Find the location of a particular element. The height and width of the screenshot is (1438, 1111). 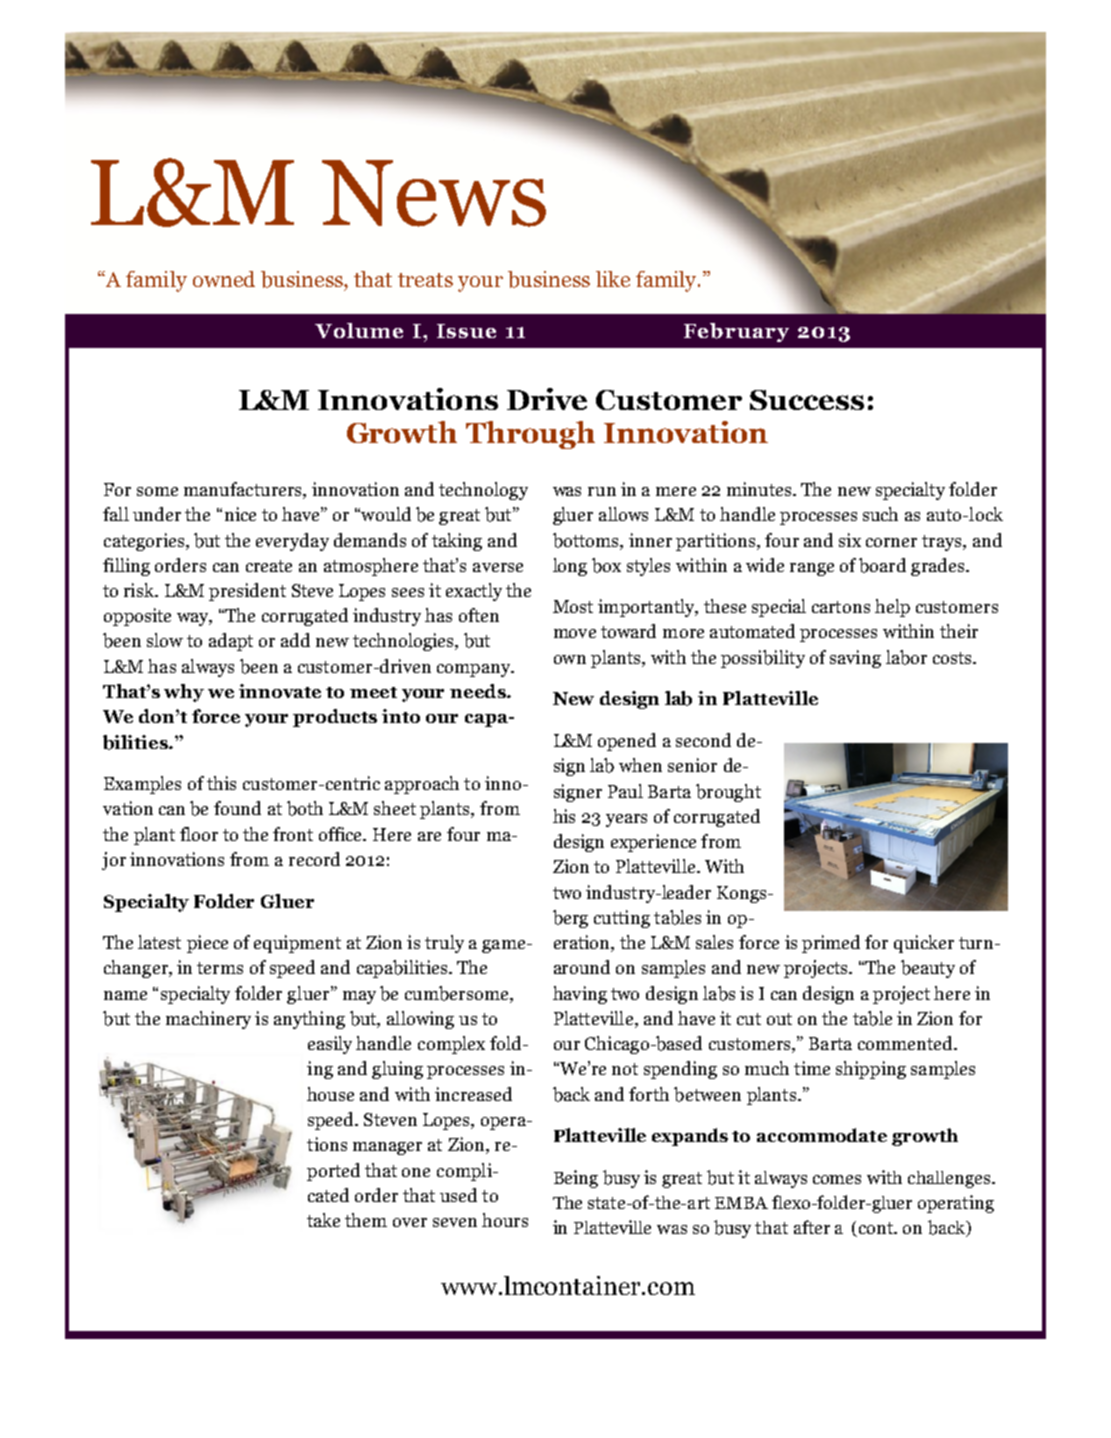

having is located at coordinates (580, 995).
